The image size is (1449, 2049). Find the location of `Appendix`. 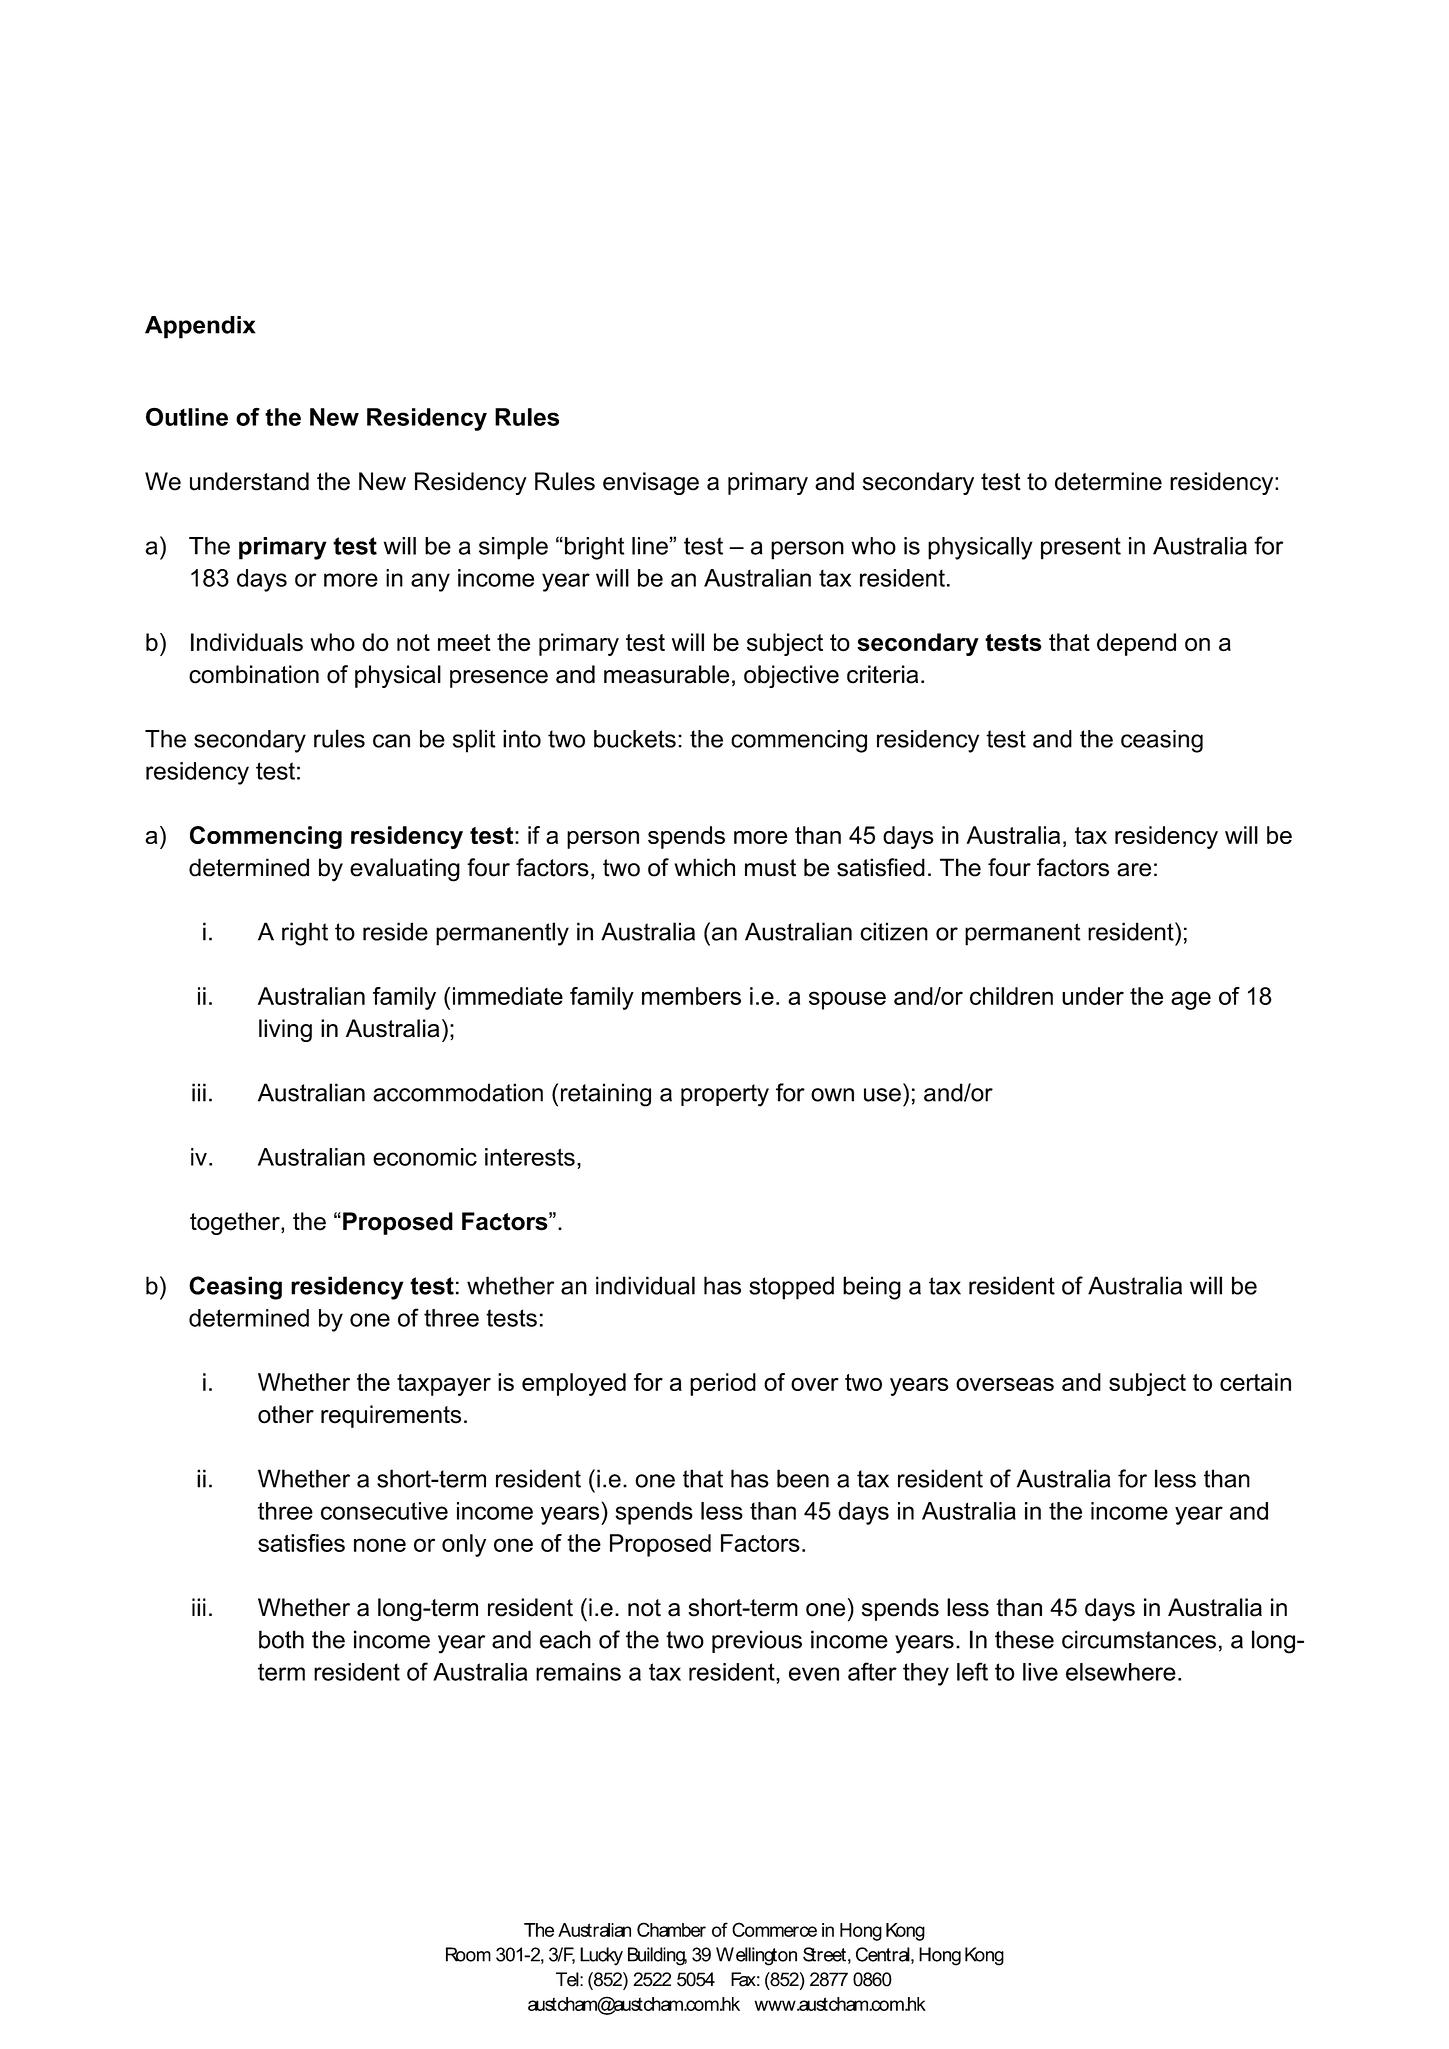

Appendix is located at coordinates (200, 327).
